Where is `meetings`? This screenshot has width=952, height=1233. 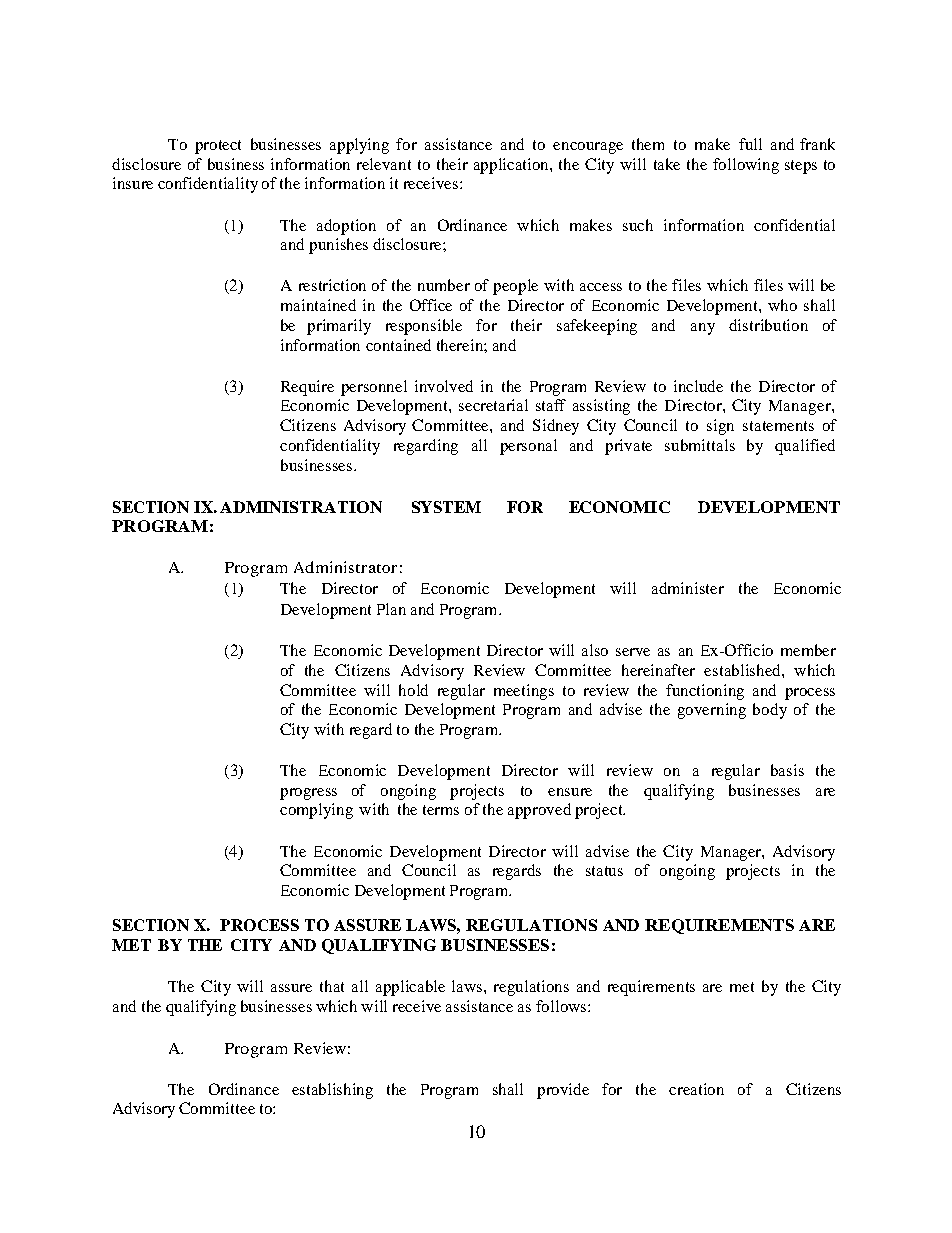 meetings is located at coordinates (524, 692).
